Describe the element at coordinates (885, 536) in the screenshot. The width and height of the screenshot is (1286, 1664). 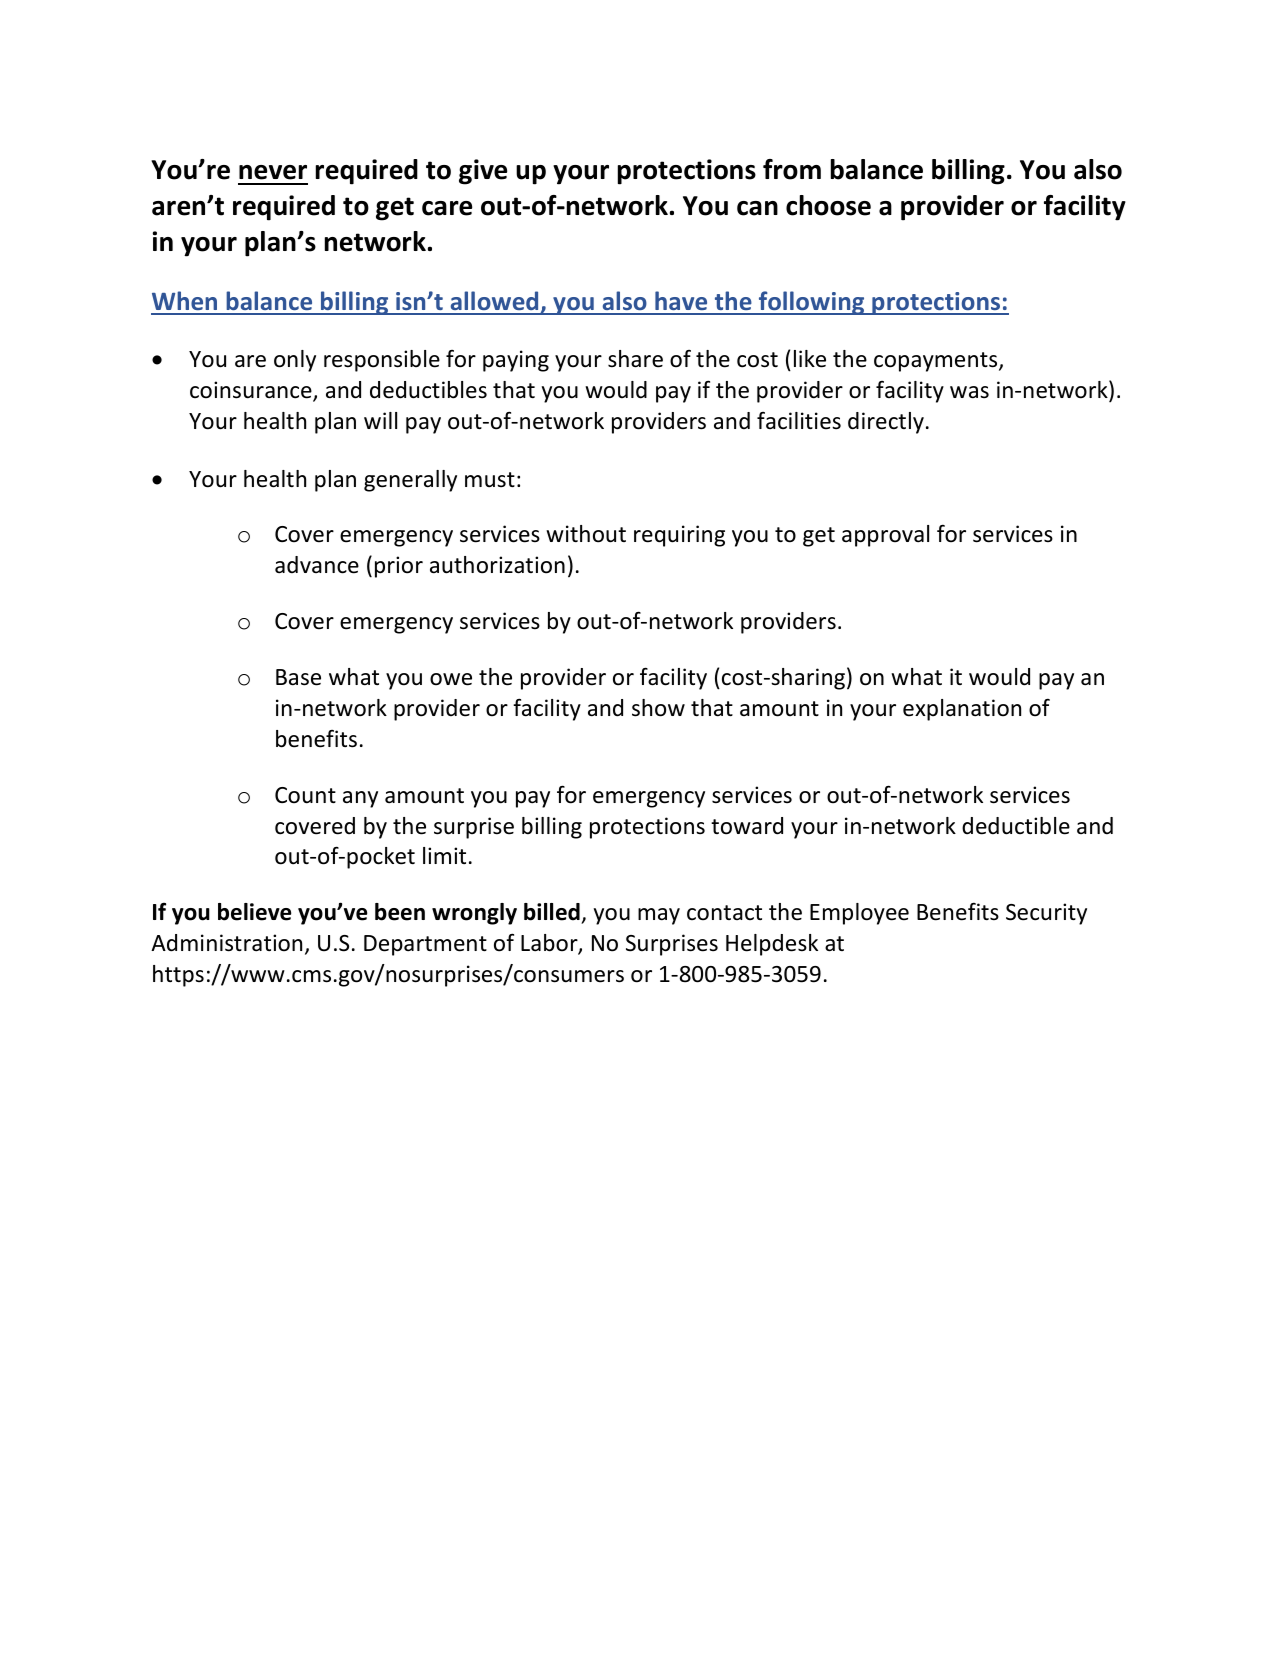
I see `approval` at that location.
